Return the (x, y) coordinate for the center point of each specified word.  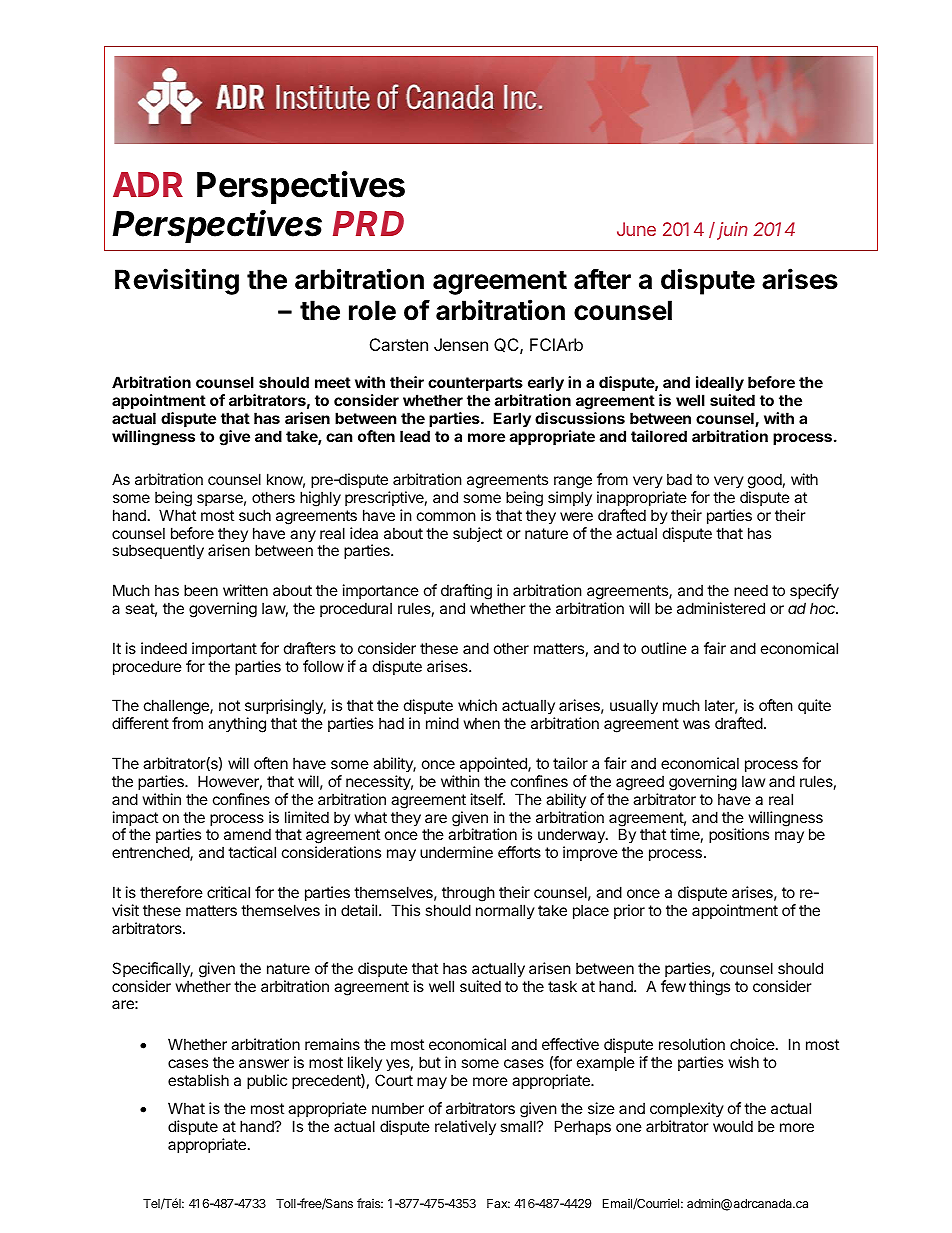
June (636, 229)
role (372, 310)
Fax (498, 1203)
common (446, 516)
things (709, 988)
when (482, 723)
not (229, 705)
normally (505, 911)
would (733, 1126)
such (255, 515)
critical (228, 892)
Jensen (461, 344)
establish (198, 1080)
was (696, 724)
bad (679, 479)
